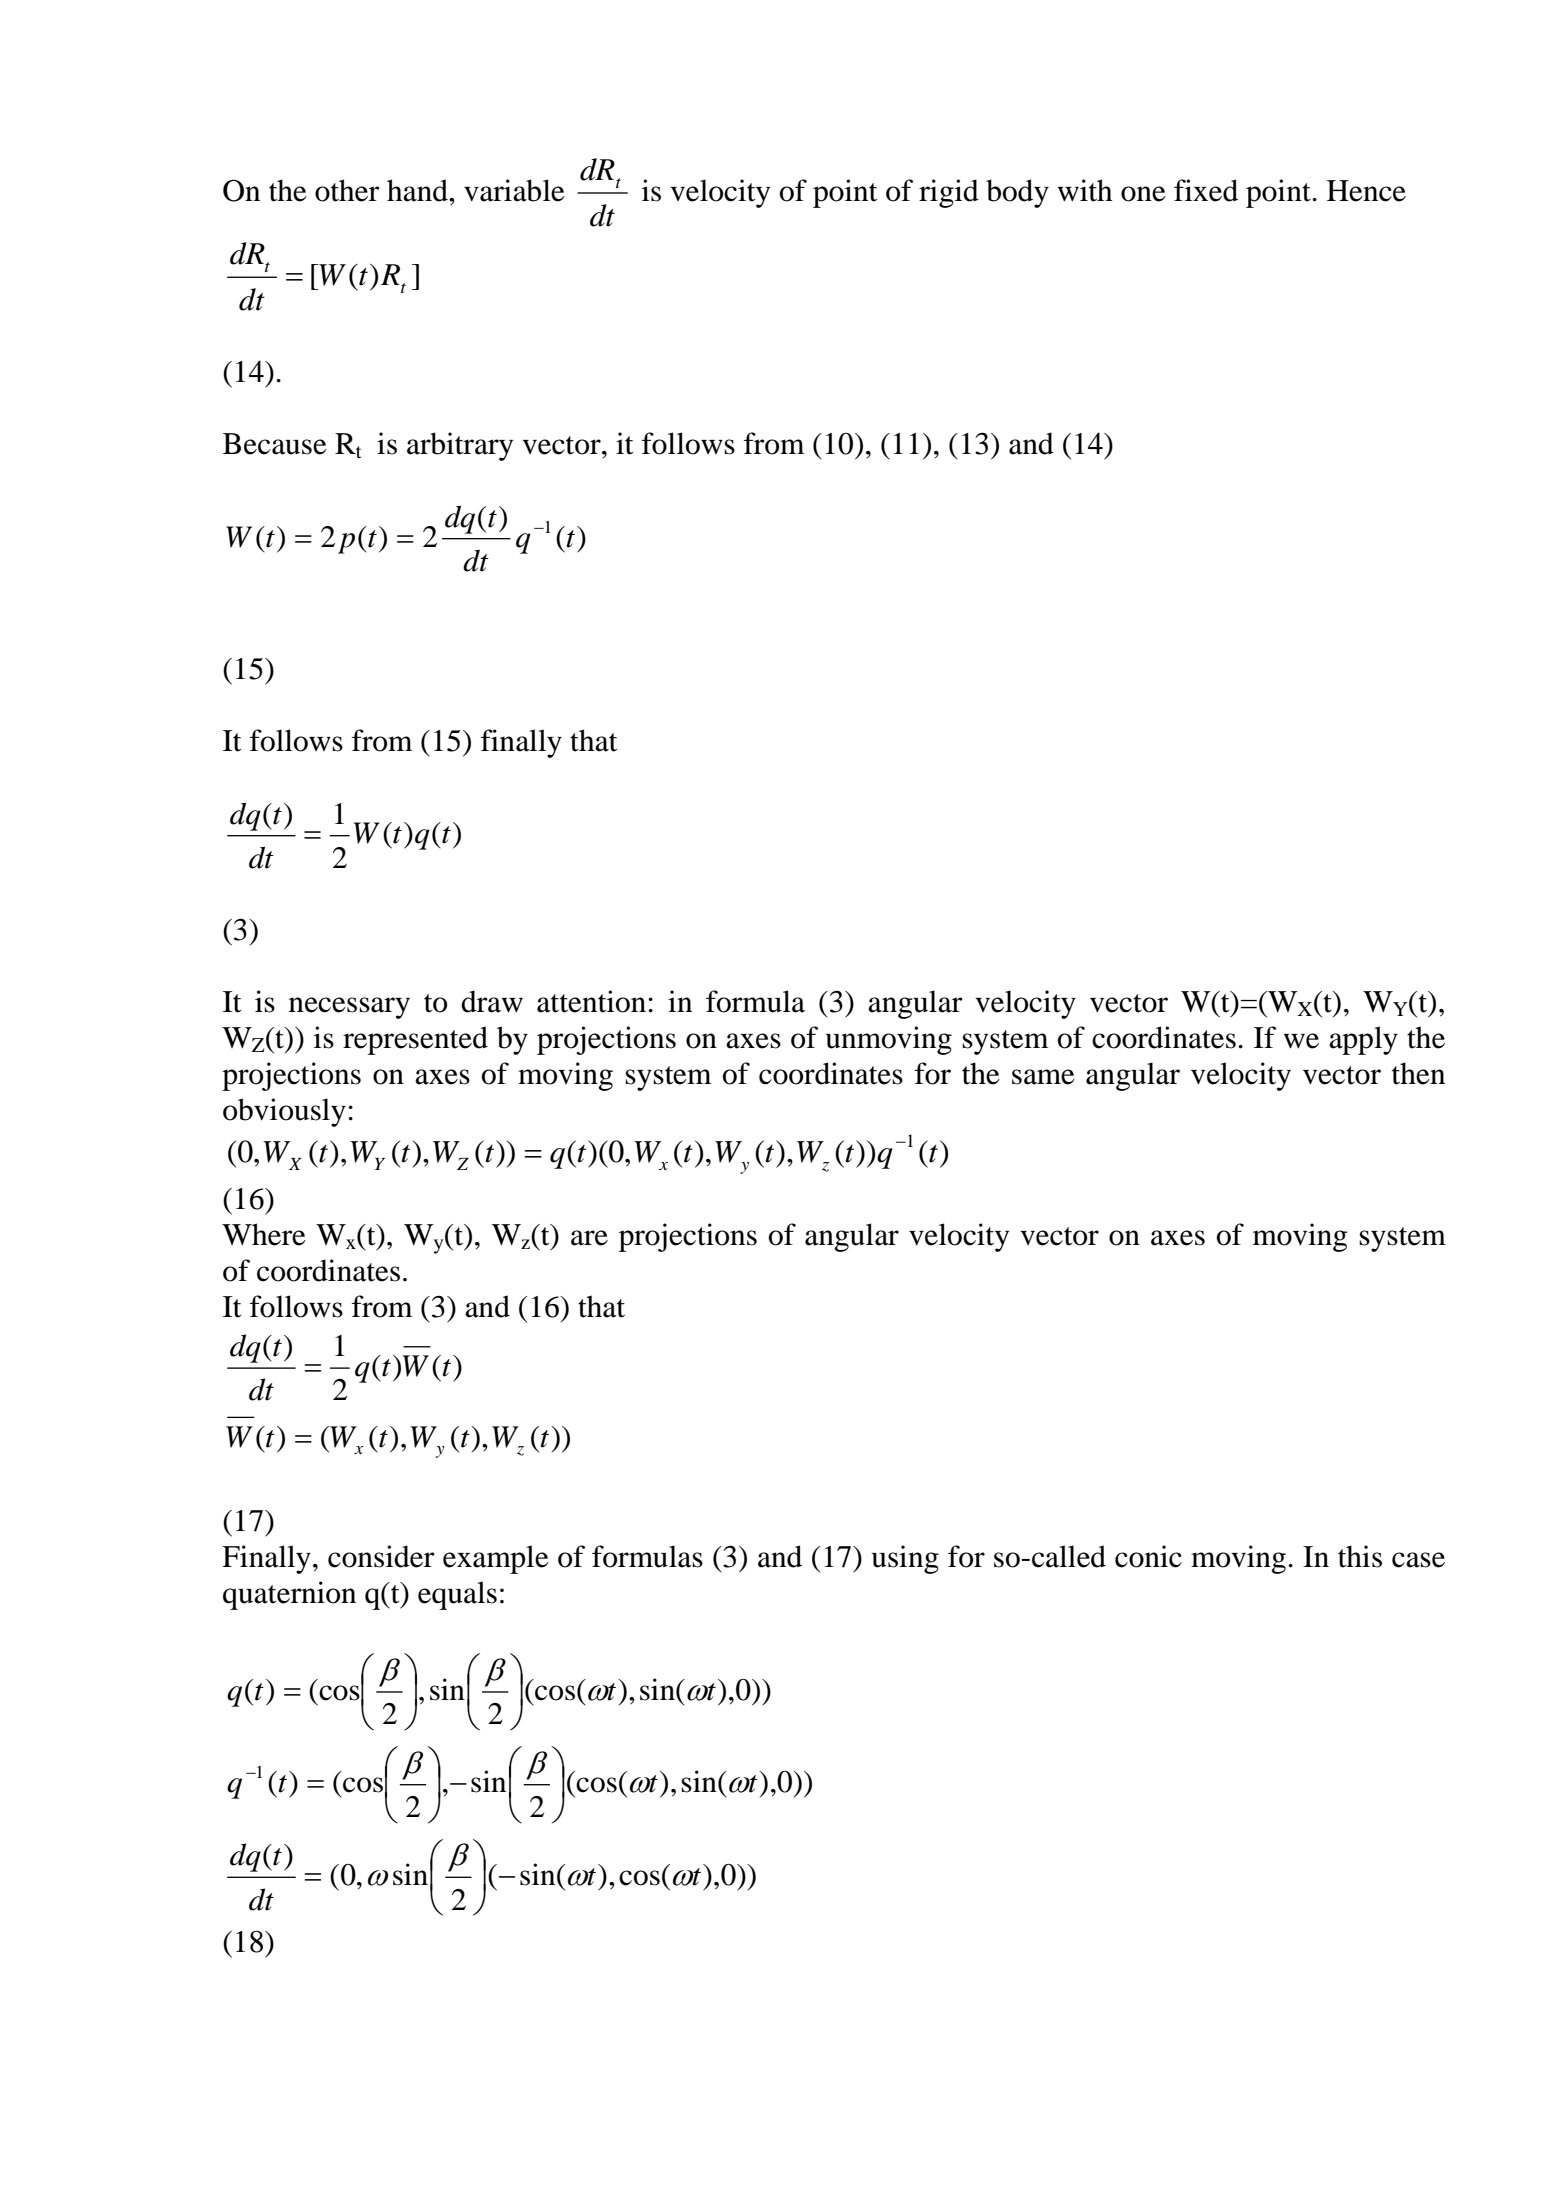 The height and width of the screenshot is (2202, 1556). Describe the element at coordinates (418, 190) in the screenshot. I see `hand` at that location.
